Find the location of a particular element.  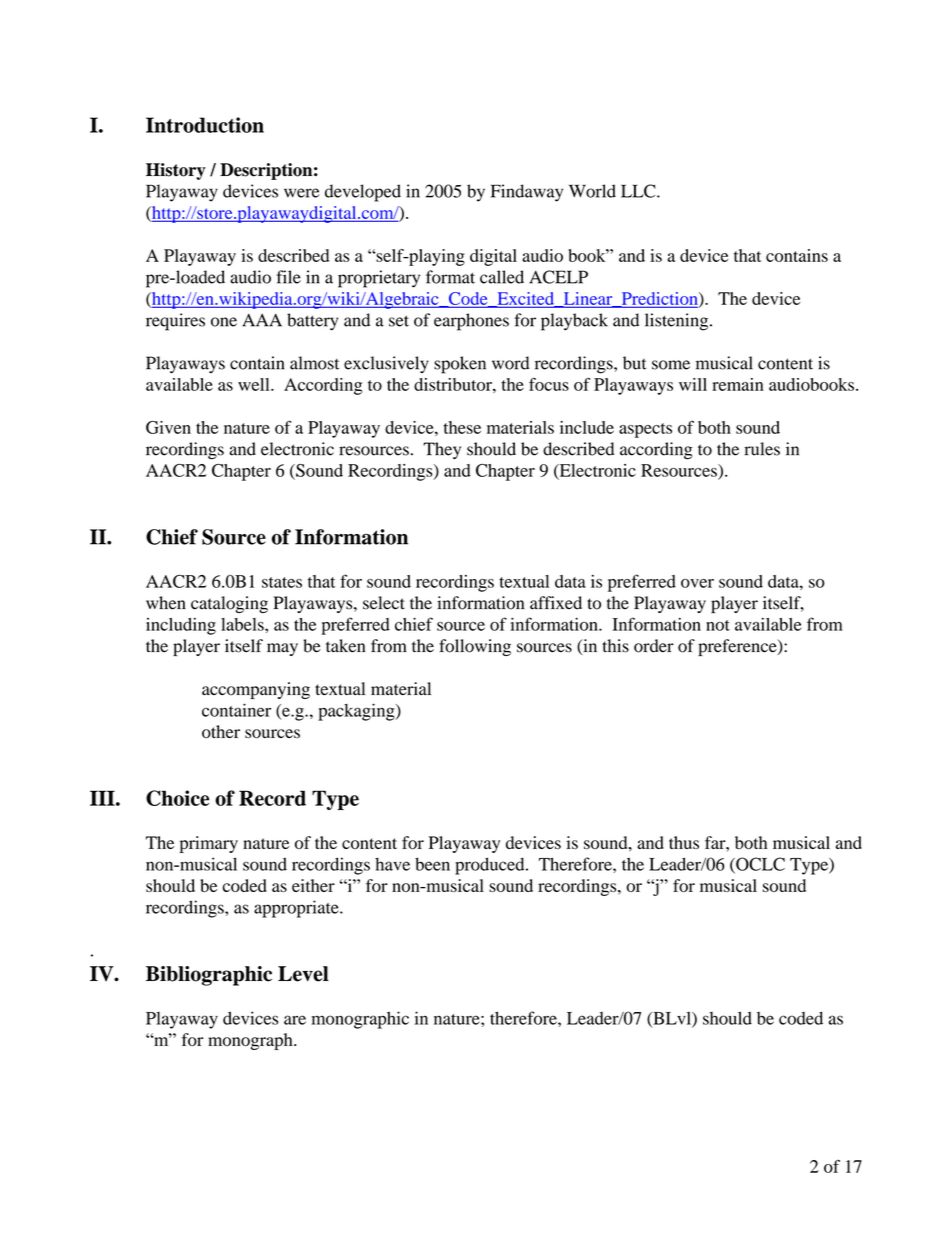

Level is located at coordinates (303, 974).
